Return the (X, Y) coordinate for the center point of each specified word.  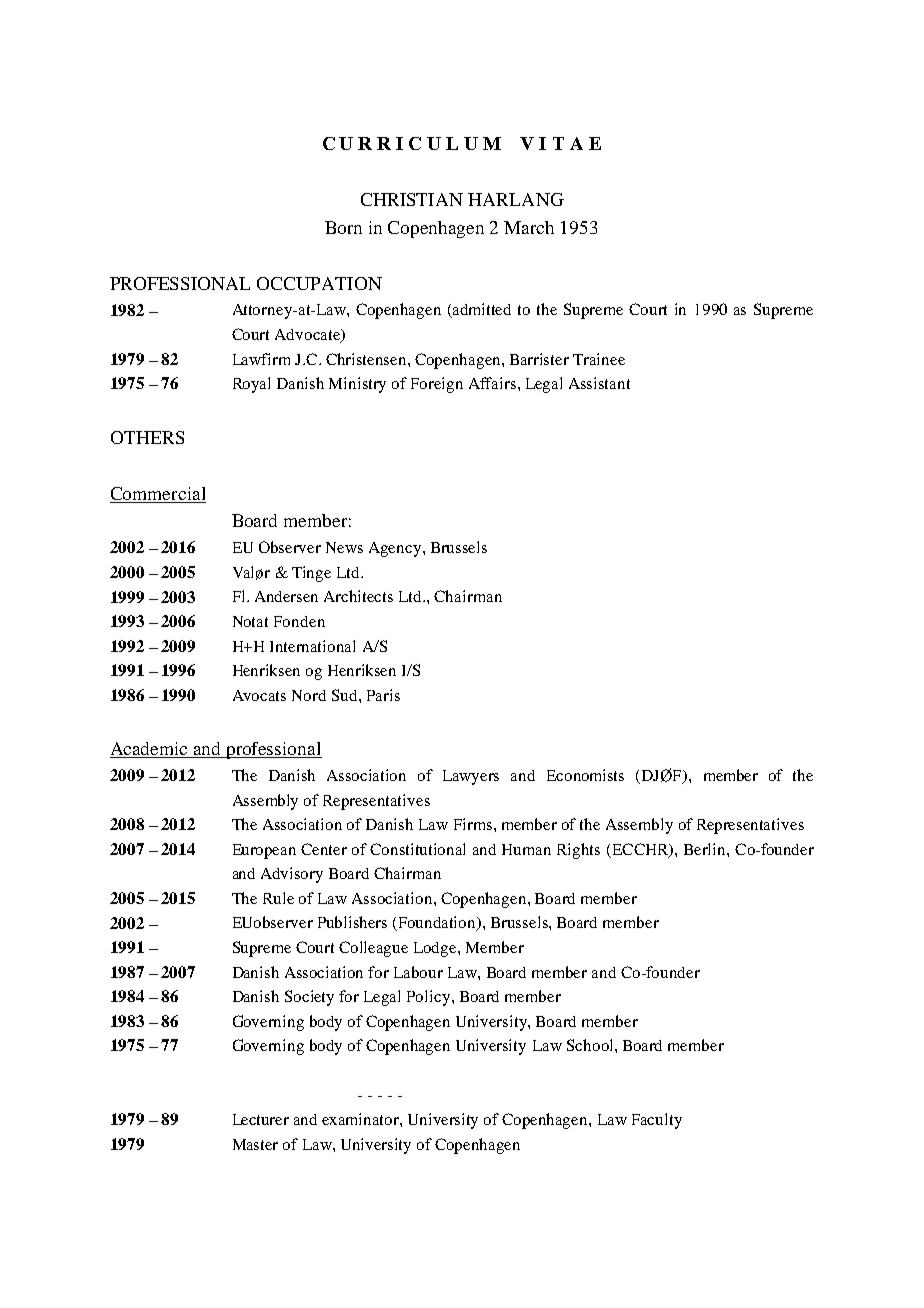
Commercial (158, 493)
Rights (578, 851)
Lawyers (471, 777)
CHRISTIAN (412, 199)
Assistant (599, 383)
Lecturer (261, 1119)
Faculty (657, 1121)
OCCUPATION (319, 283)
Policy (430, 998)
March (529, 227)
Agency (396, 549)
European (264, 851)
